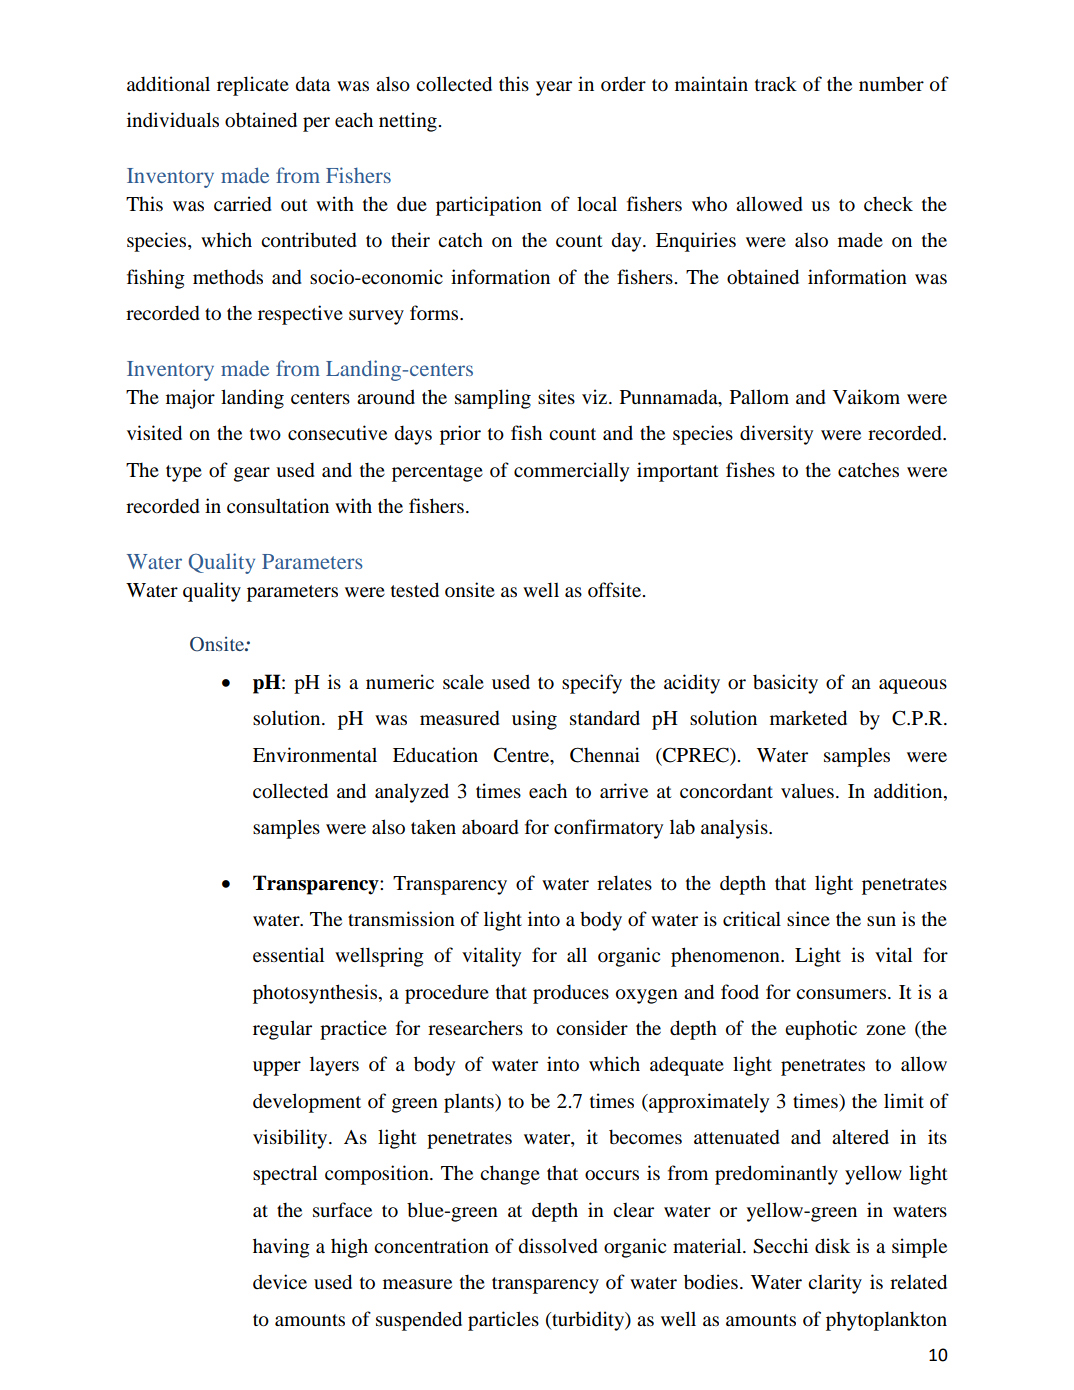  I want to click on consultation, so click(278, 505).
